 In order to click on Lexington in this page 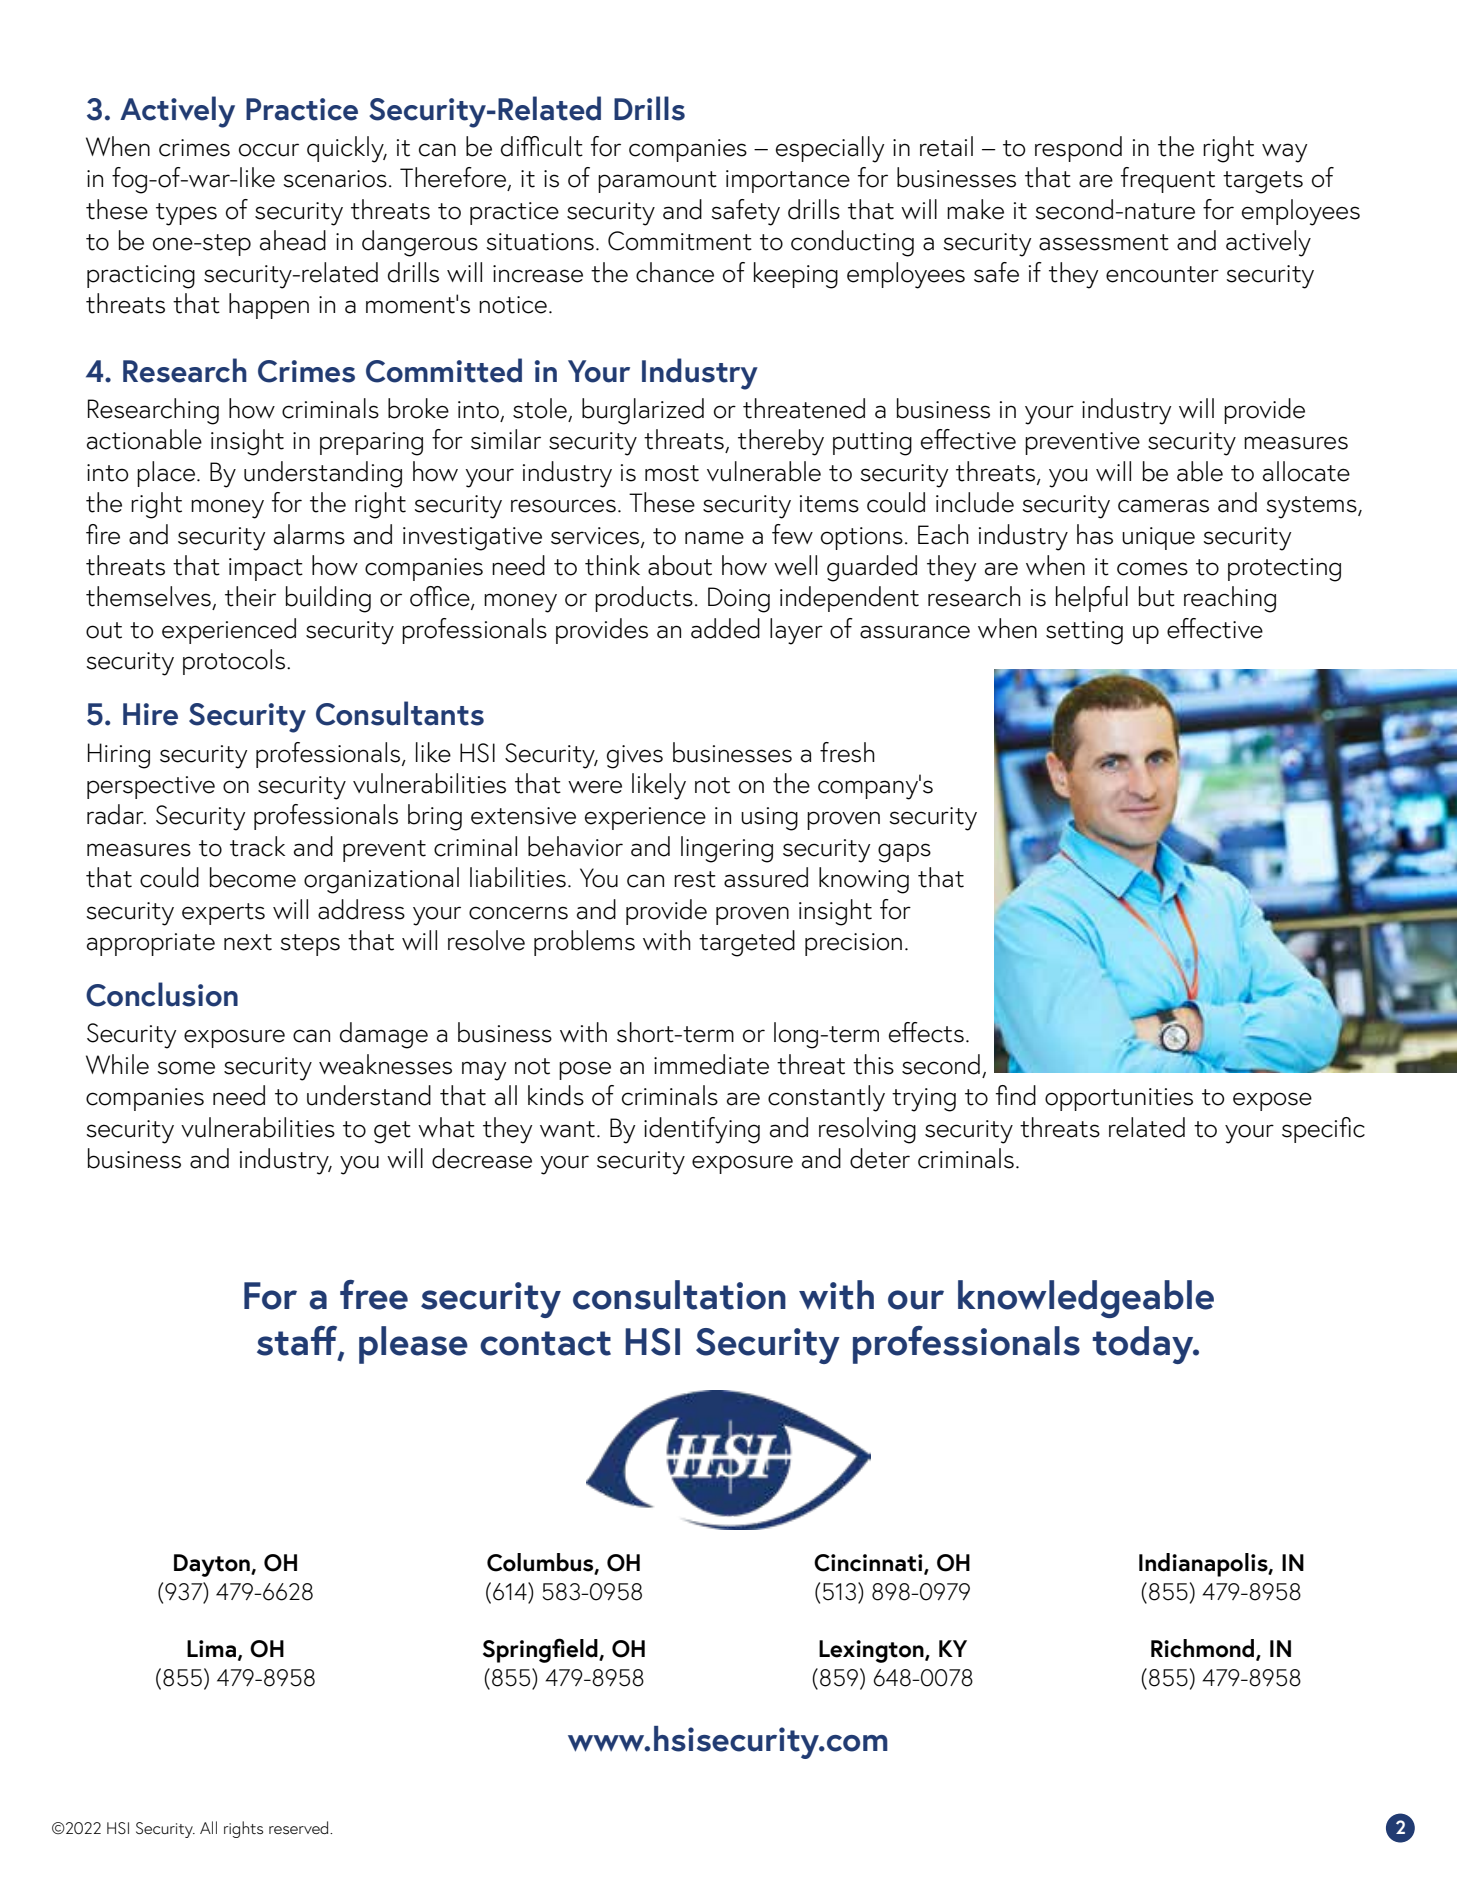, I will do `click(872, 1651)`.
